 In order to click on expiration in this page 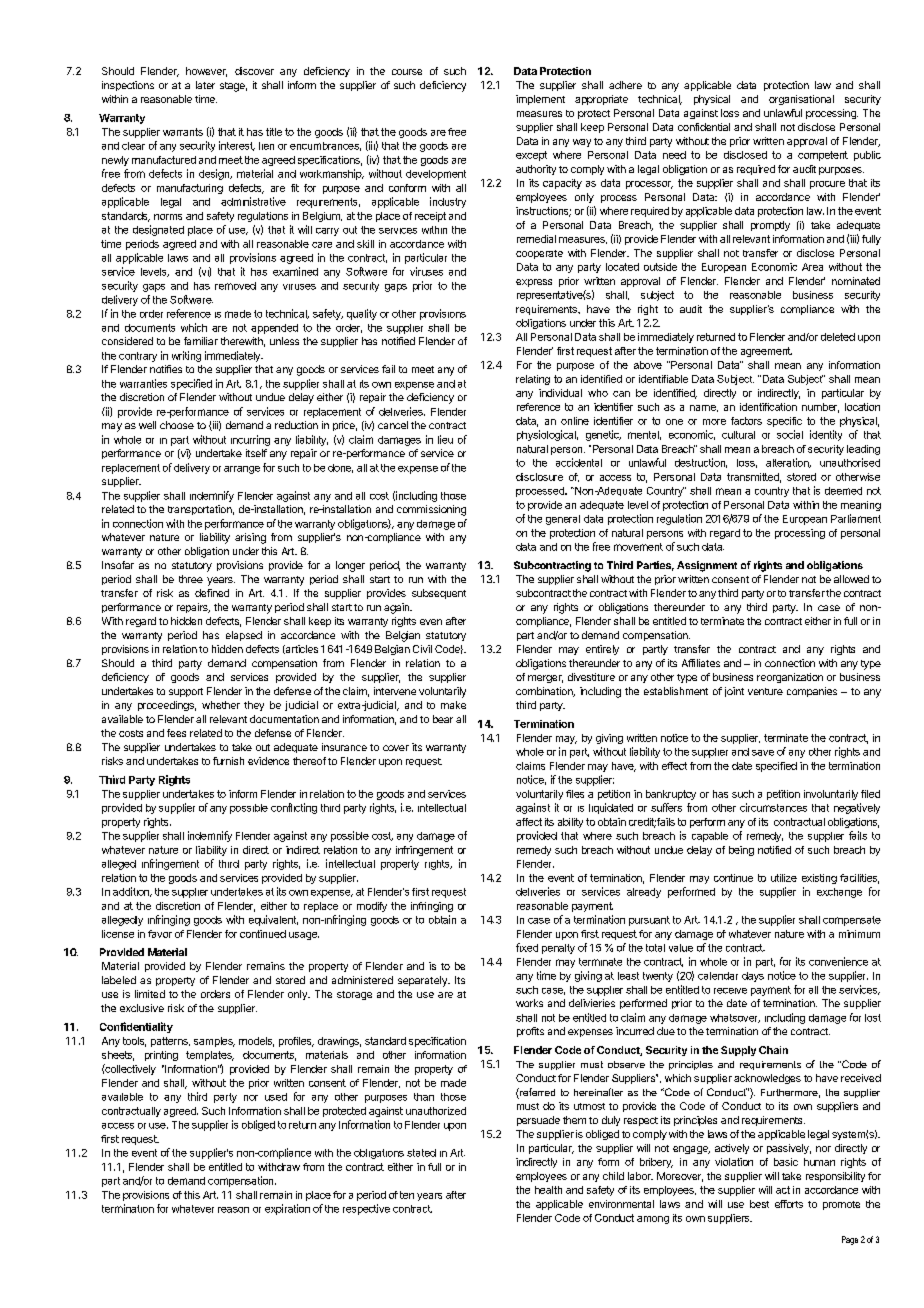, I will do `click(287, 1209)`.
